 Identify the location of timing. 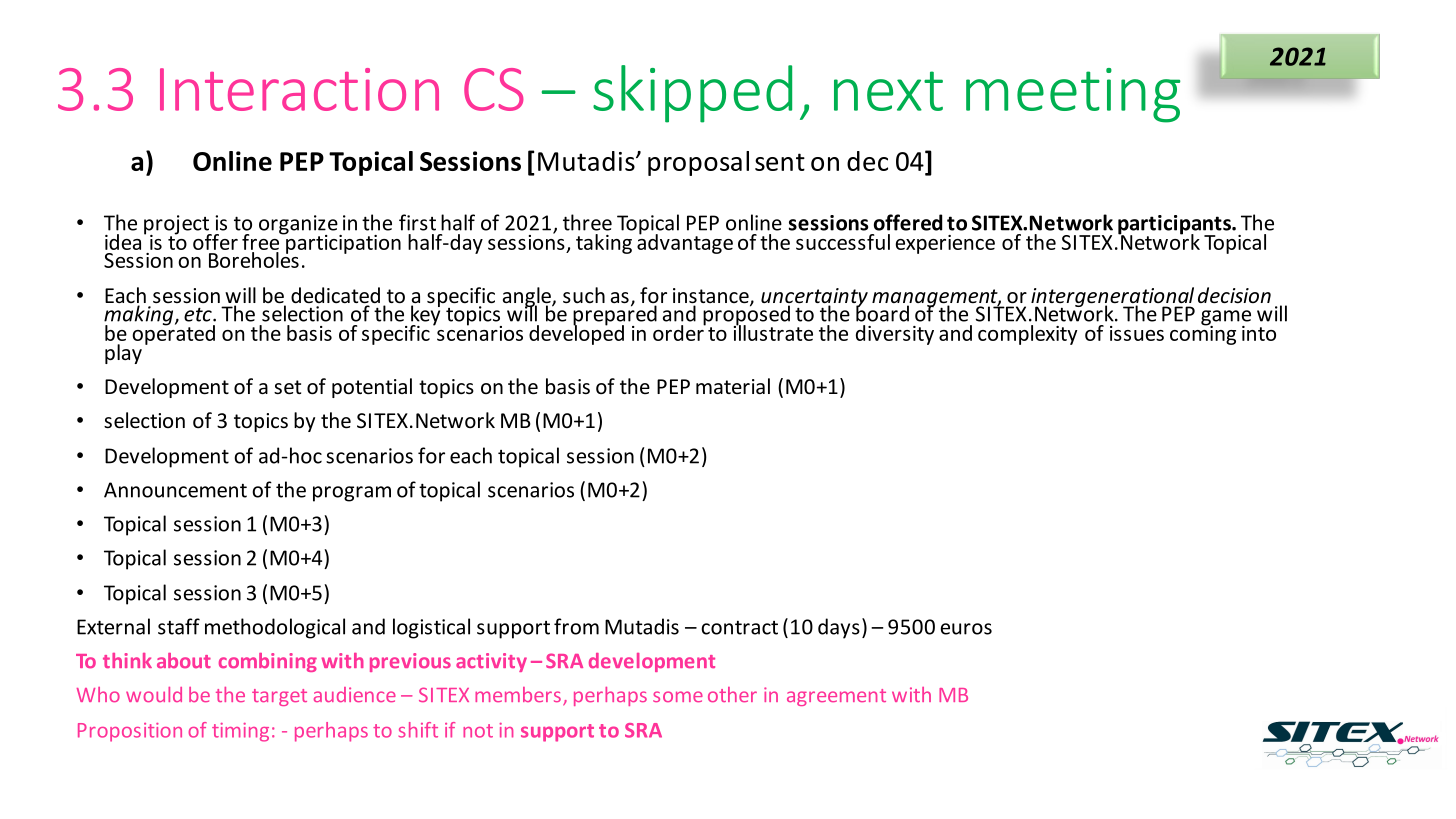
(240, 732).
